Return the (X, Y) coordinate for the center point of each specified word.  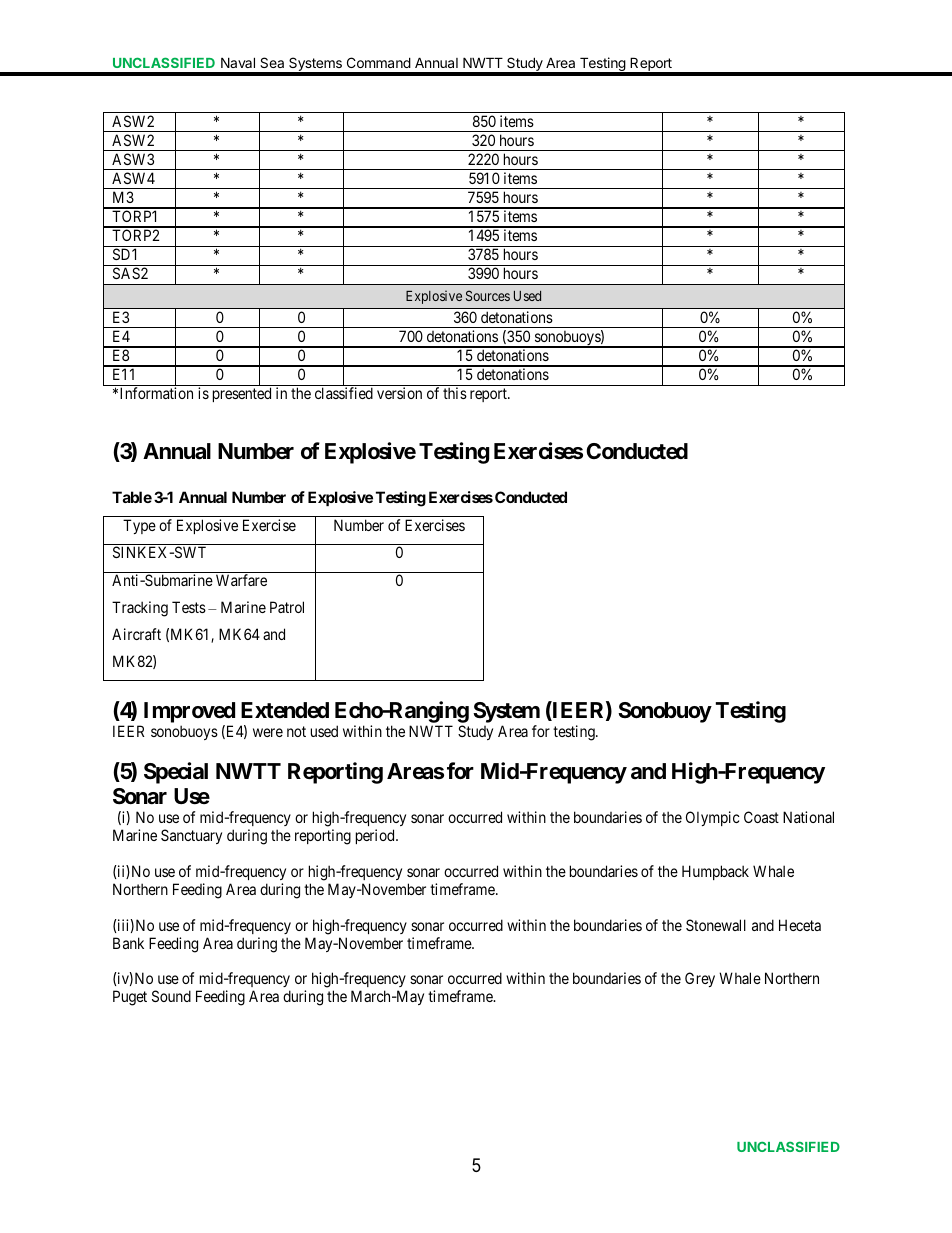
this (455, 393)
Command (379, 62)
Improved (189, 714)
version (399, 393)
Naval (238, 62)
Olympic (713, 818)
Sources (488, 295)
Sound (171, 996)
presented (242, 394)
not (296, 731)
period (376, 836)
